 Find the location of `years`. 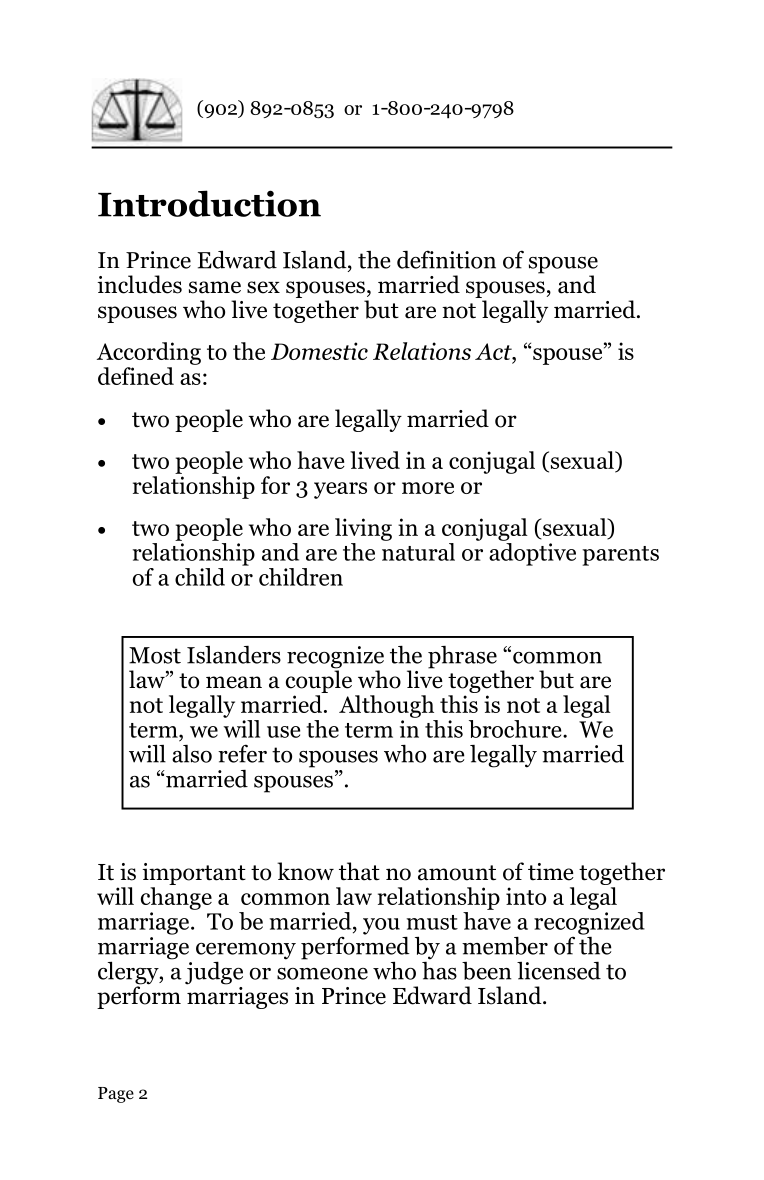

years is located at coordinates (340, 490).
